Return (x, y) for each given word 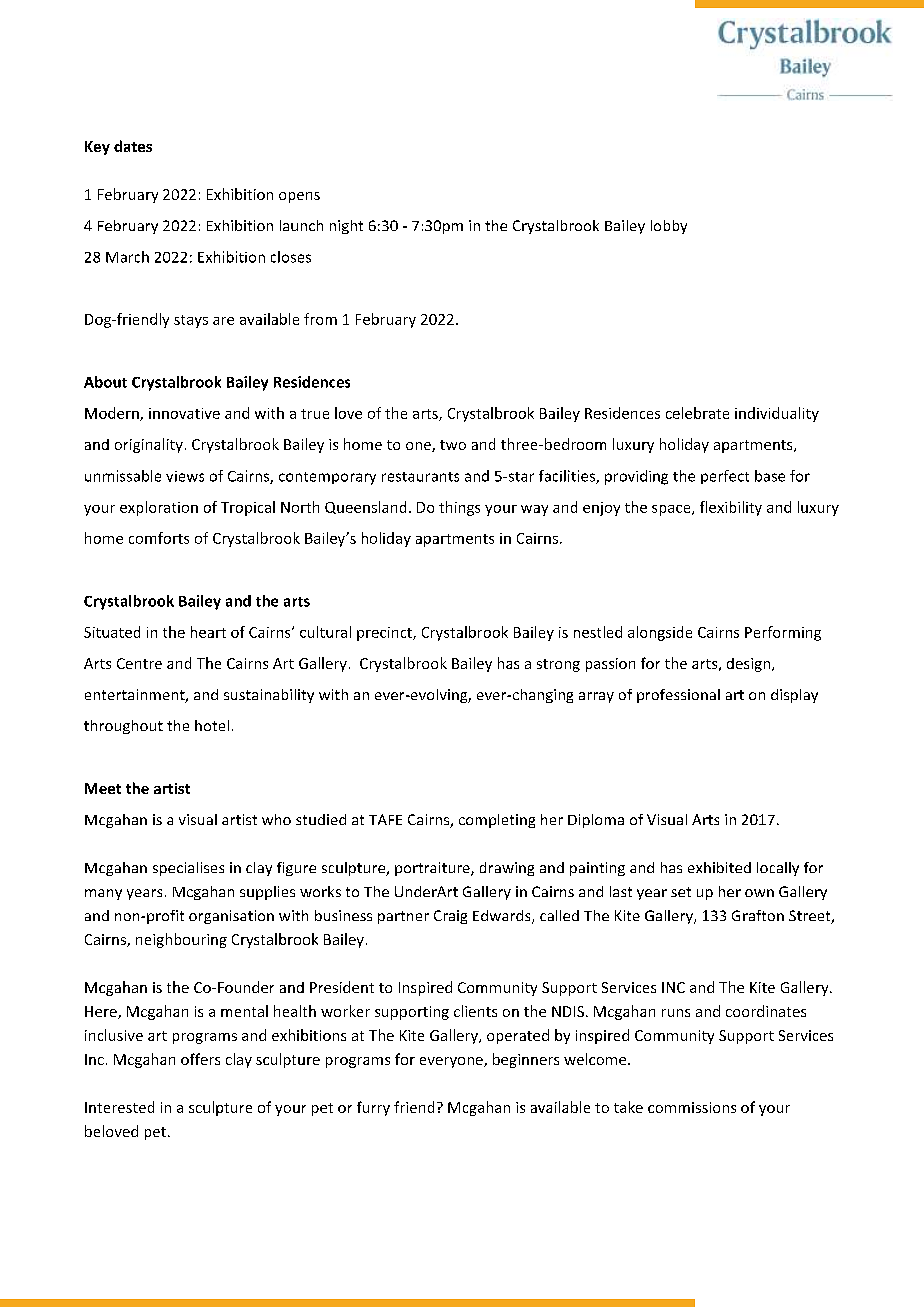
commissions (692, 1107)
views (185, 476)
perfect (725, 477)
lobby (669, 227)
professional (678, 696)
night (346, 227)
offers (200, 1059)
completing (497, 821)
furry (373, 1108)
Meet (103, 788)
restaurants (420, 477)
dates (133, 146)
